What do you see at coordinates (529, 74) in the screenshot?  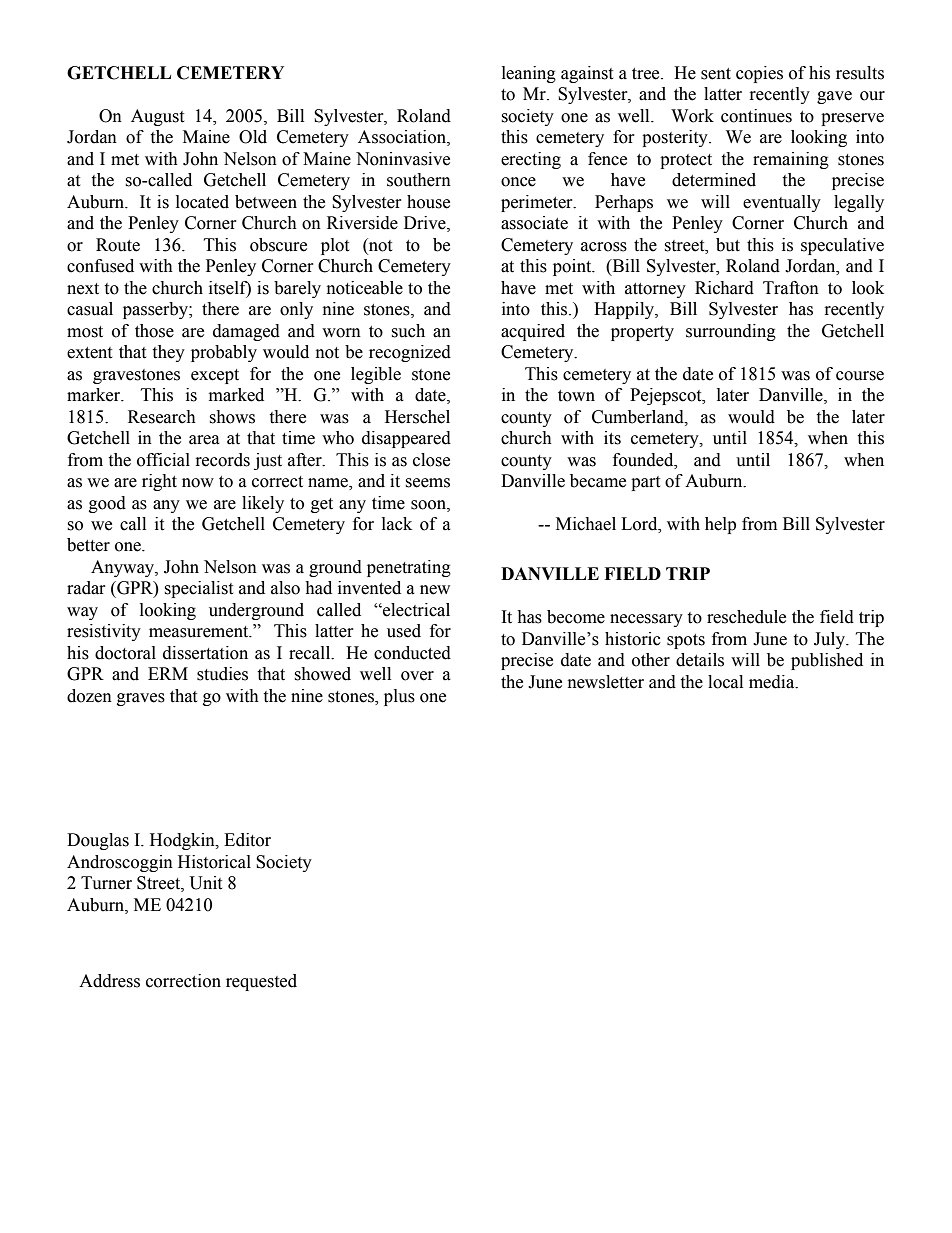 I see `leaning` at bounding box center [529, 74].
